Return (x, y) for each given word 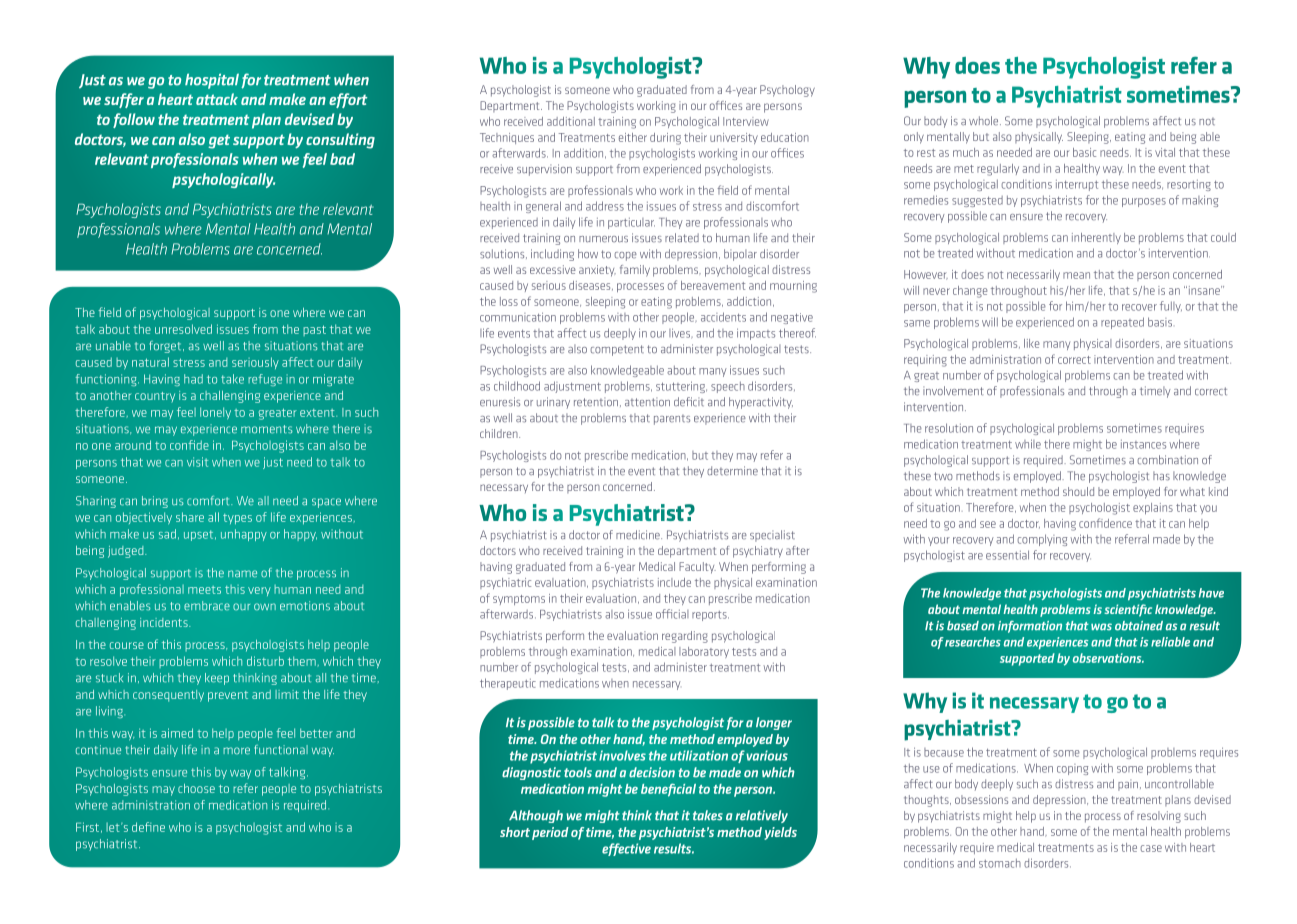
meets (204, 590)
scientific (1128, 610)
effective (626, 849)
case (1151, 848)
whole (985, 121)
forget (166, 347)
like (1032, 343)
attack (217, 99)
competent (617, 350)
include (674, 582)
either (633, 137)
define (148, 827)
